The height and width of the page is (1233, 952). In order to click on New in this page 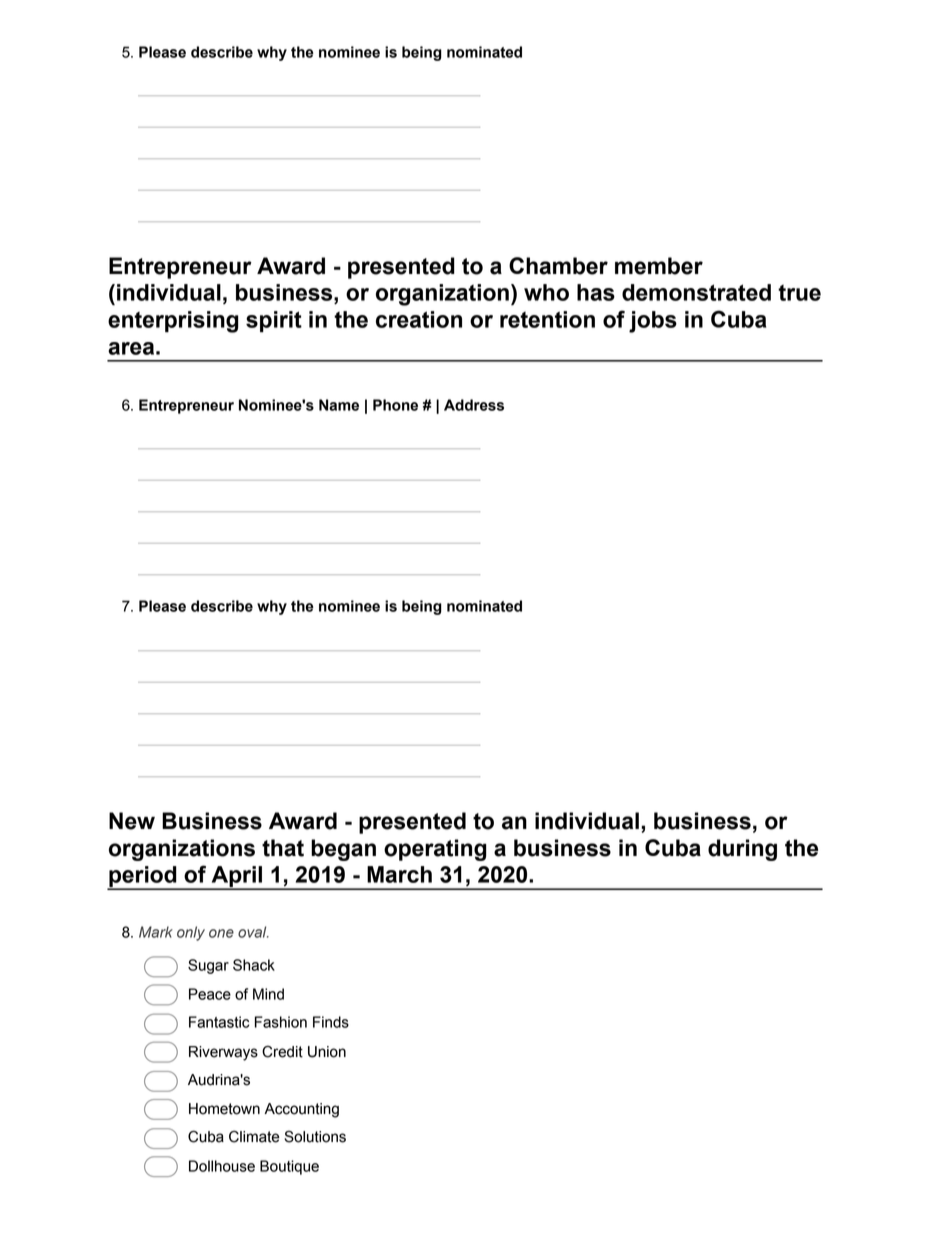, I will do `click(132, 821)`.
